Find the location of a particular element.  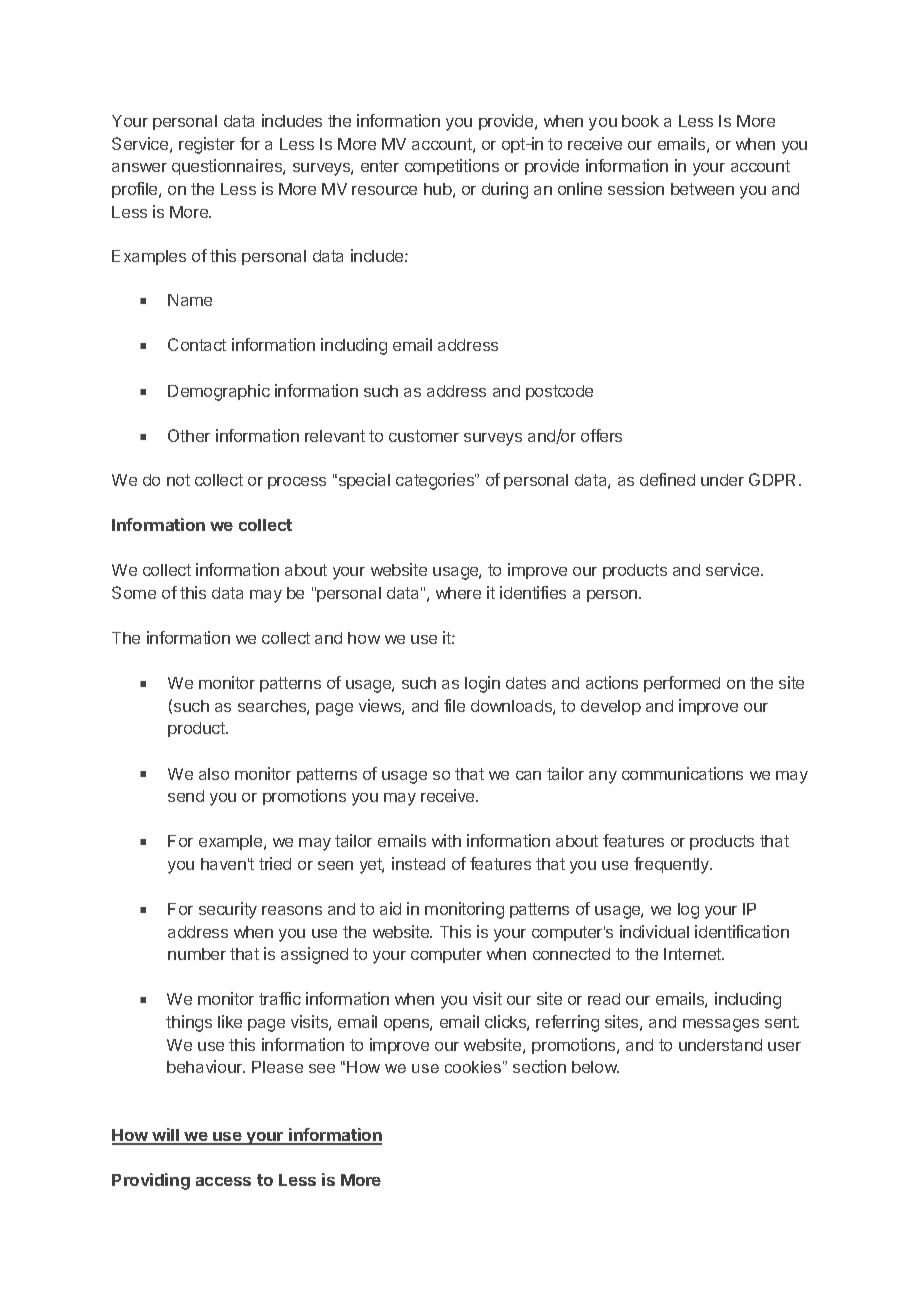

performed is located at coordinates (682, 684).
